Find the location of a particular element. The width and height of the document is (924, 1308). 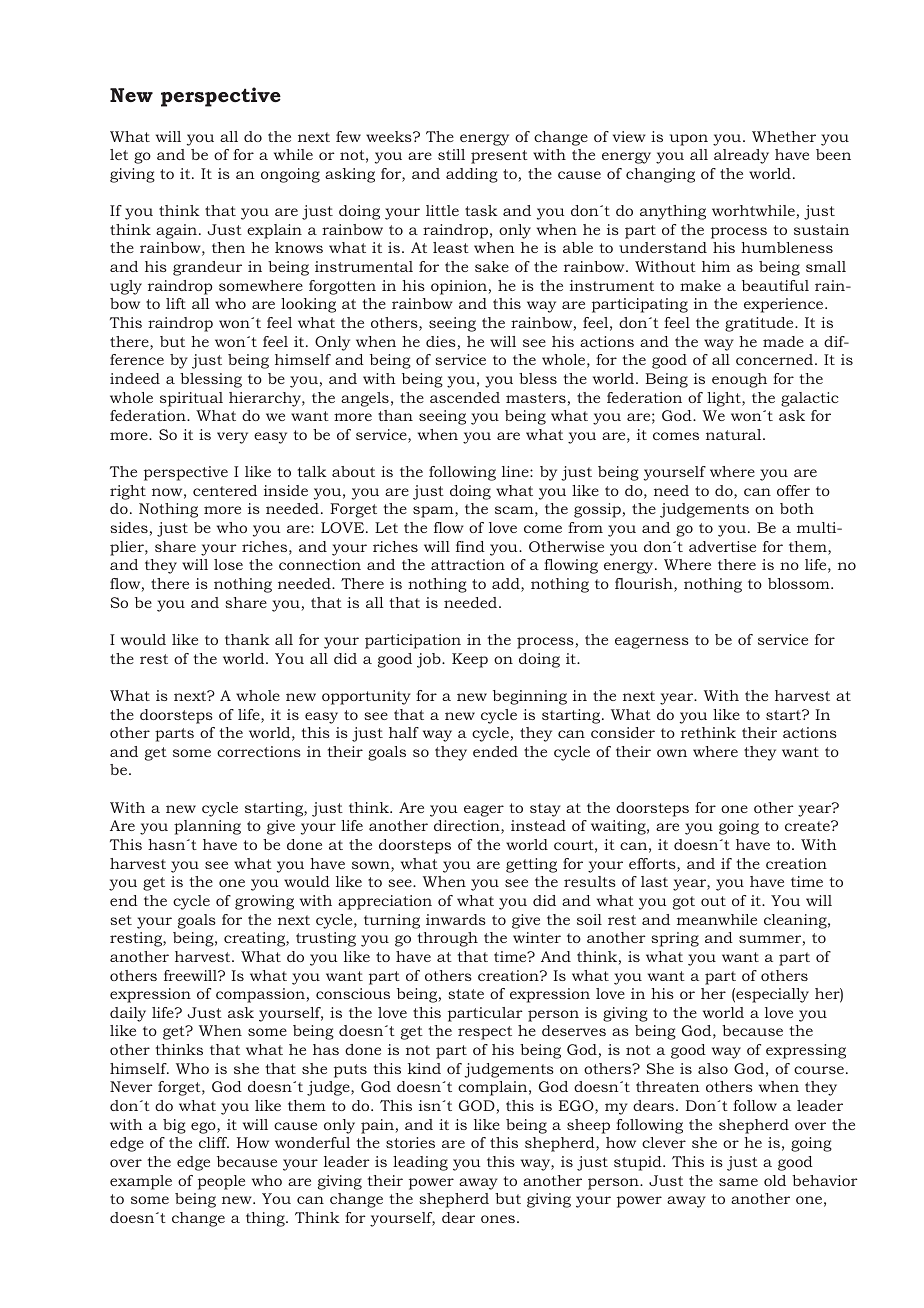

create is located at coordinates (808, 826).
